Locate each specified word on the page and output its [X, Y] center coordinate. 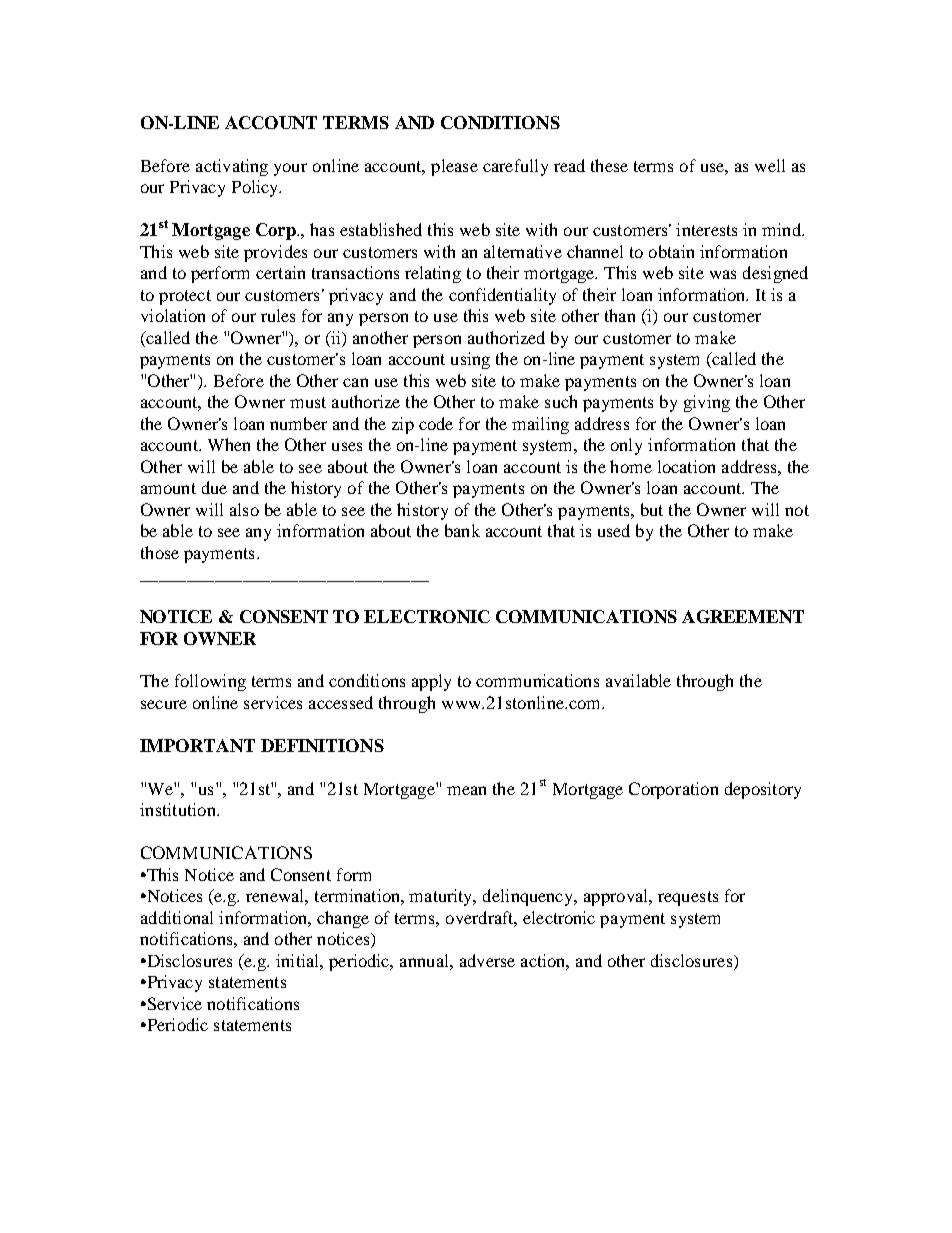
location [686, 466]
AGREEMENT [743, 616]
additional [177, 917]
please [454, 167]
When [229, 444]
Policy [256, 188]
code [436, 423]
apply [431, 682]
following [210, 682]
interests [706, 229]
